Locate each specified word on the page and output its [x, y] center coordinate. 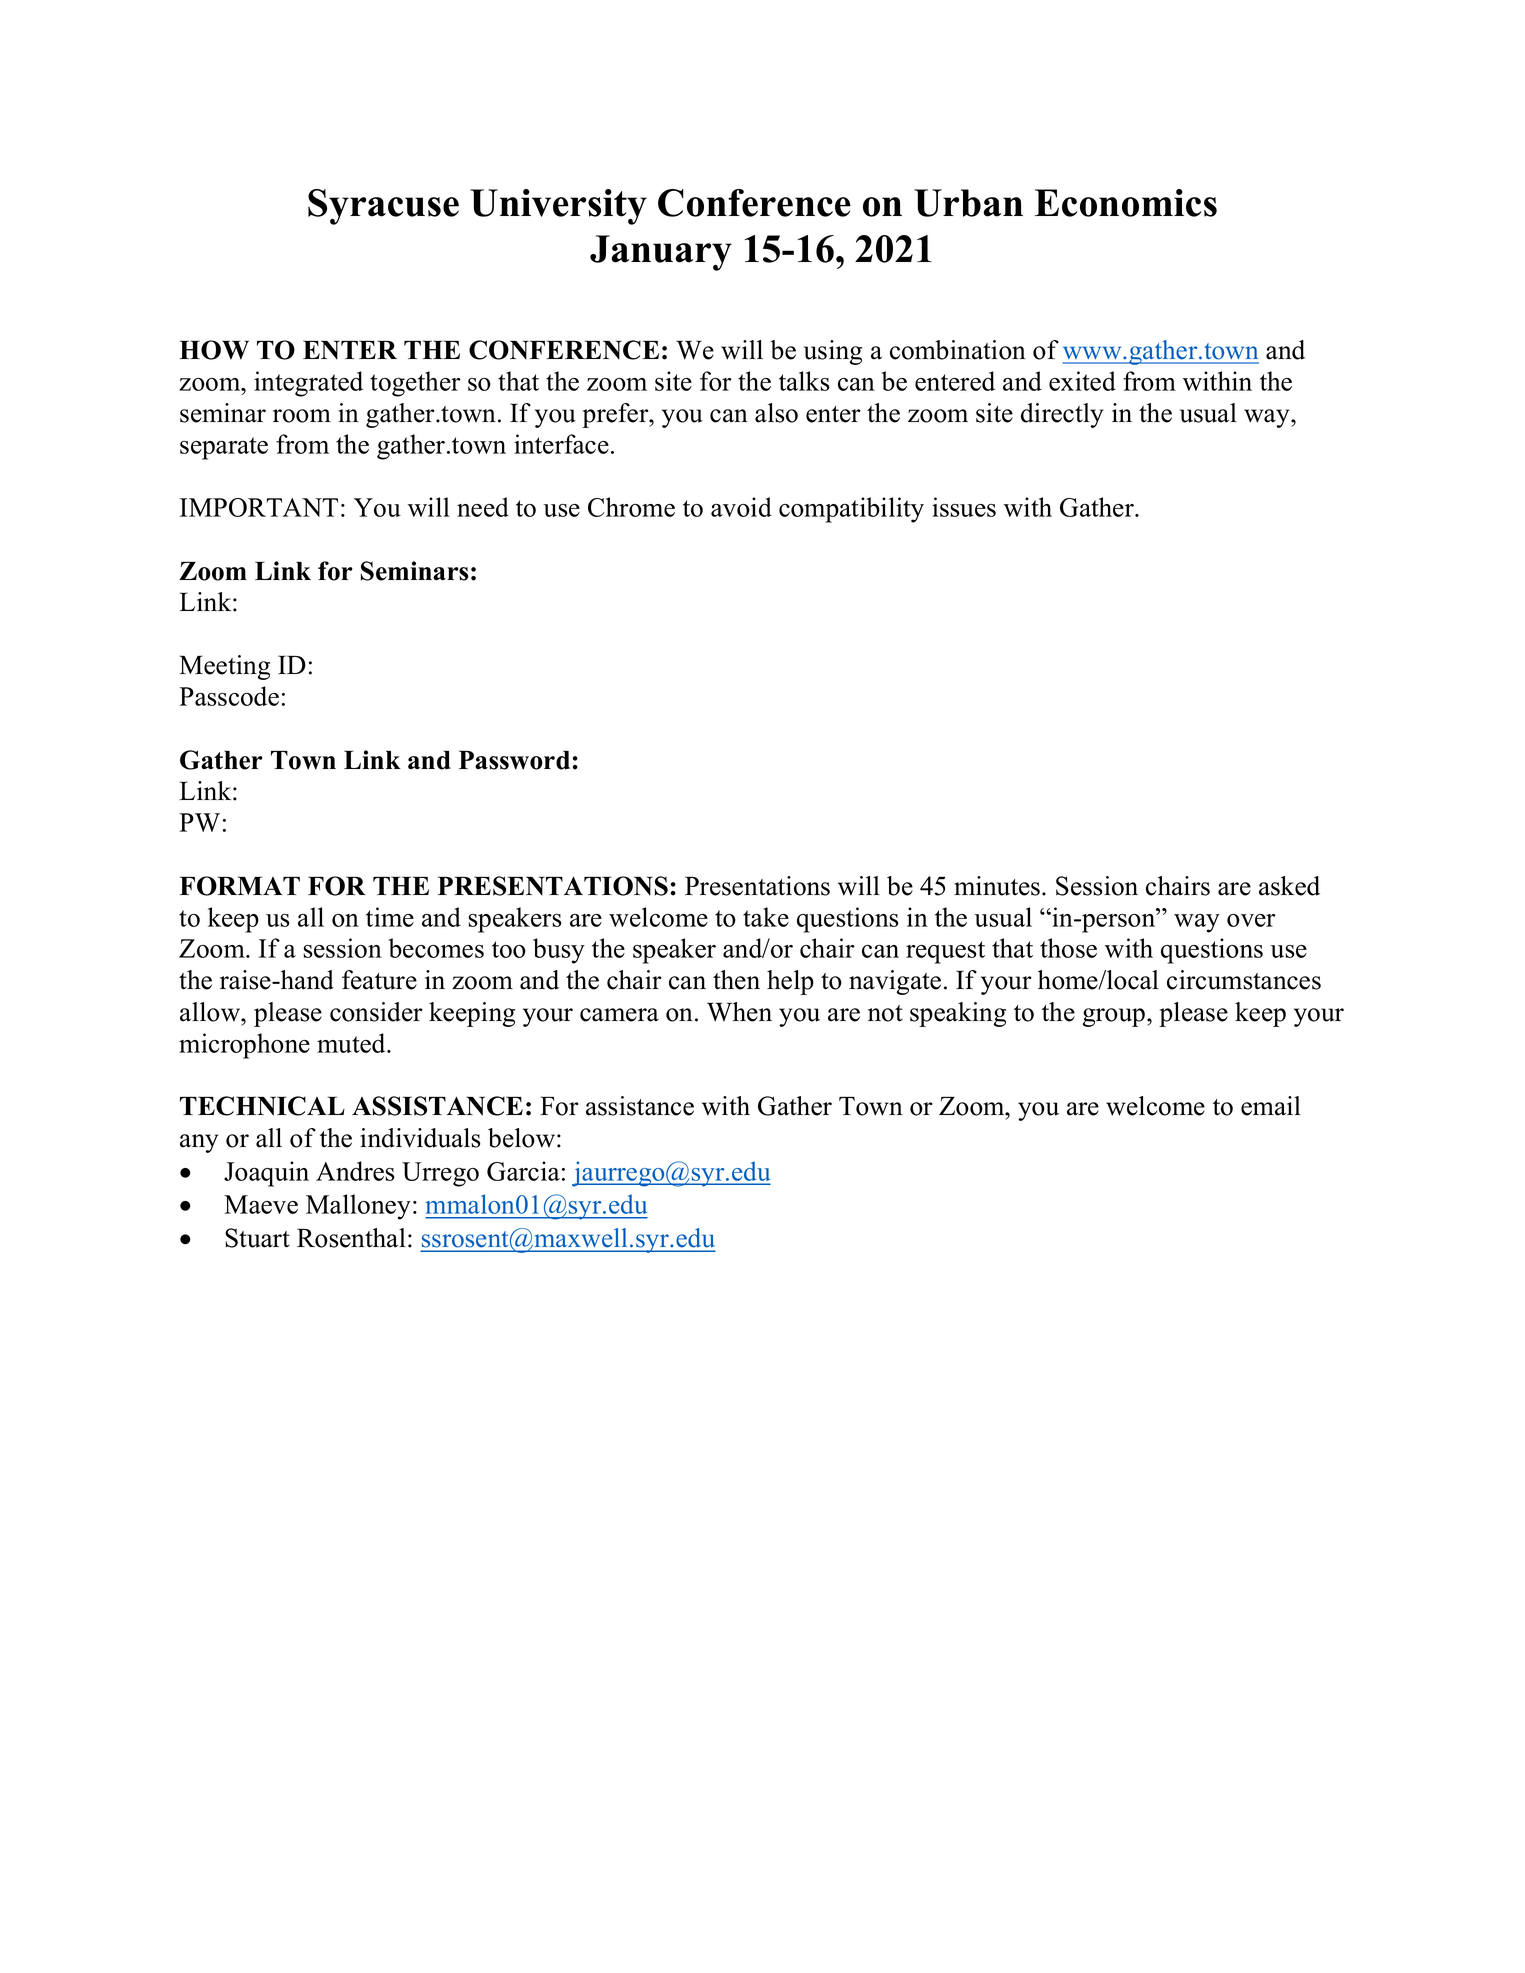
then [736, 980]
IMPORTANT [259, 507]
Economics [1126, 203]
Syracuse [383, 207]
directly [1062, 415]
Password [514, 760]
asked [1289, 886]
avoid [741, 507]
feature [379, 980]
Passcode [229, 696]
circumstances [1244, 980]
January [661, 253]
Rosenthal [351, 1238]
